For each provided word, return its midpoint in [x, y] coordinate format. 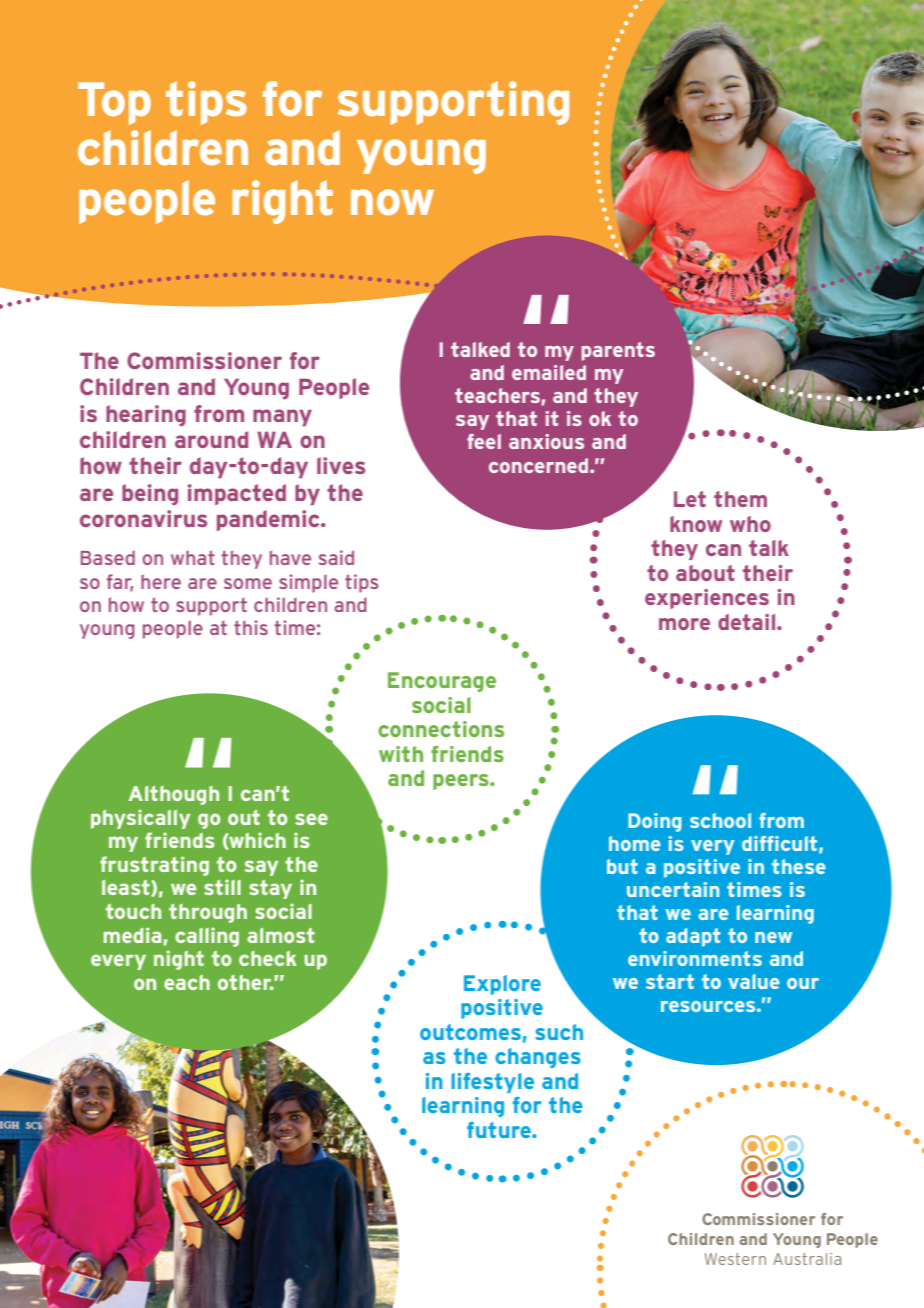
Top [114, 103]
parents [618, 351]
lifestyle [492, 1083]
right [283, 202]
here [161, 581]
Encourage [442, 682]
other [246, 982]
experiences [707, 599]
